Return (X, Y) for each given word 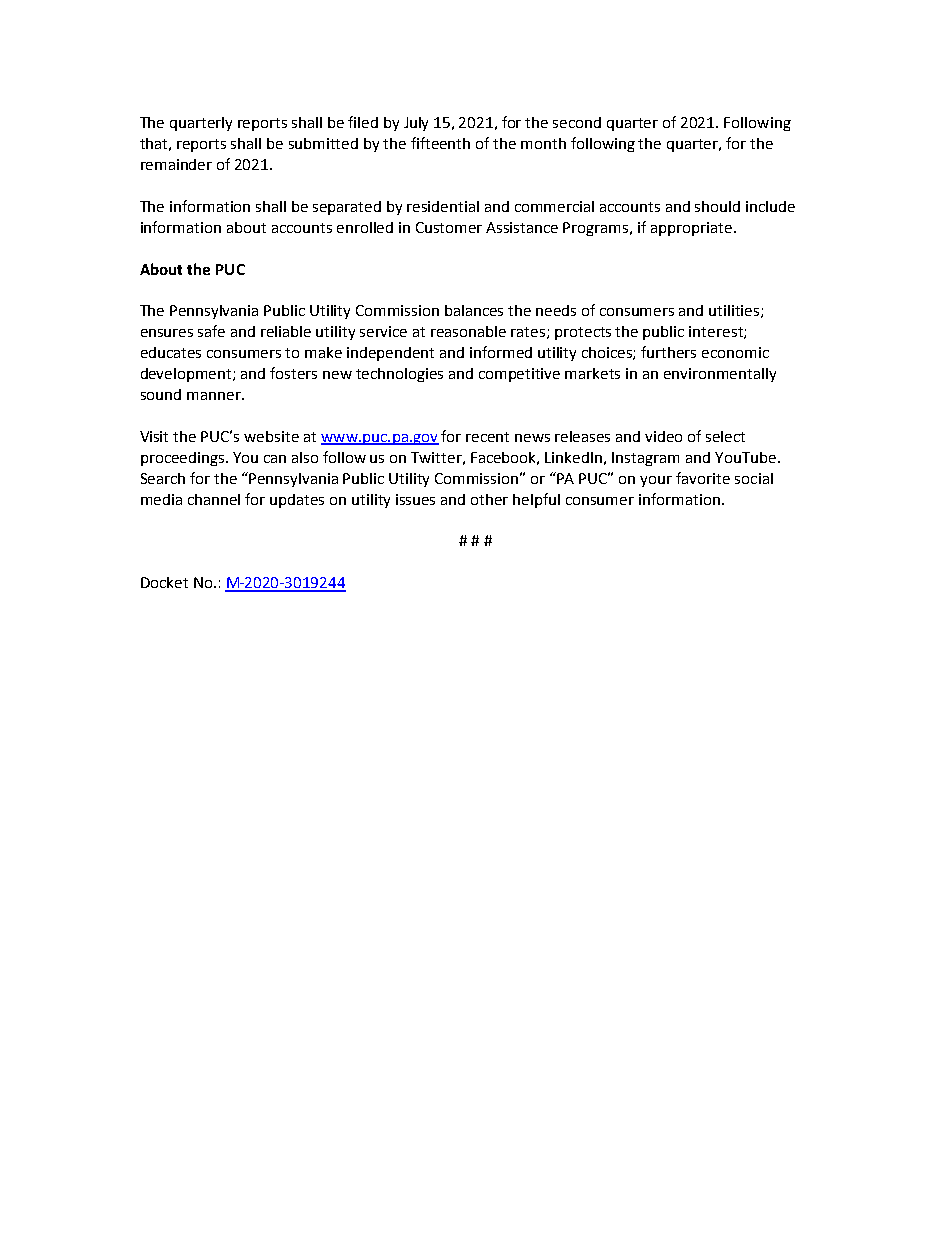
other (489, 499)
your (656, 481)
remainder (176, 164)
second (577, 122)
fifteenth (440, 143)
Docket (164, 582)
